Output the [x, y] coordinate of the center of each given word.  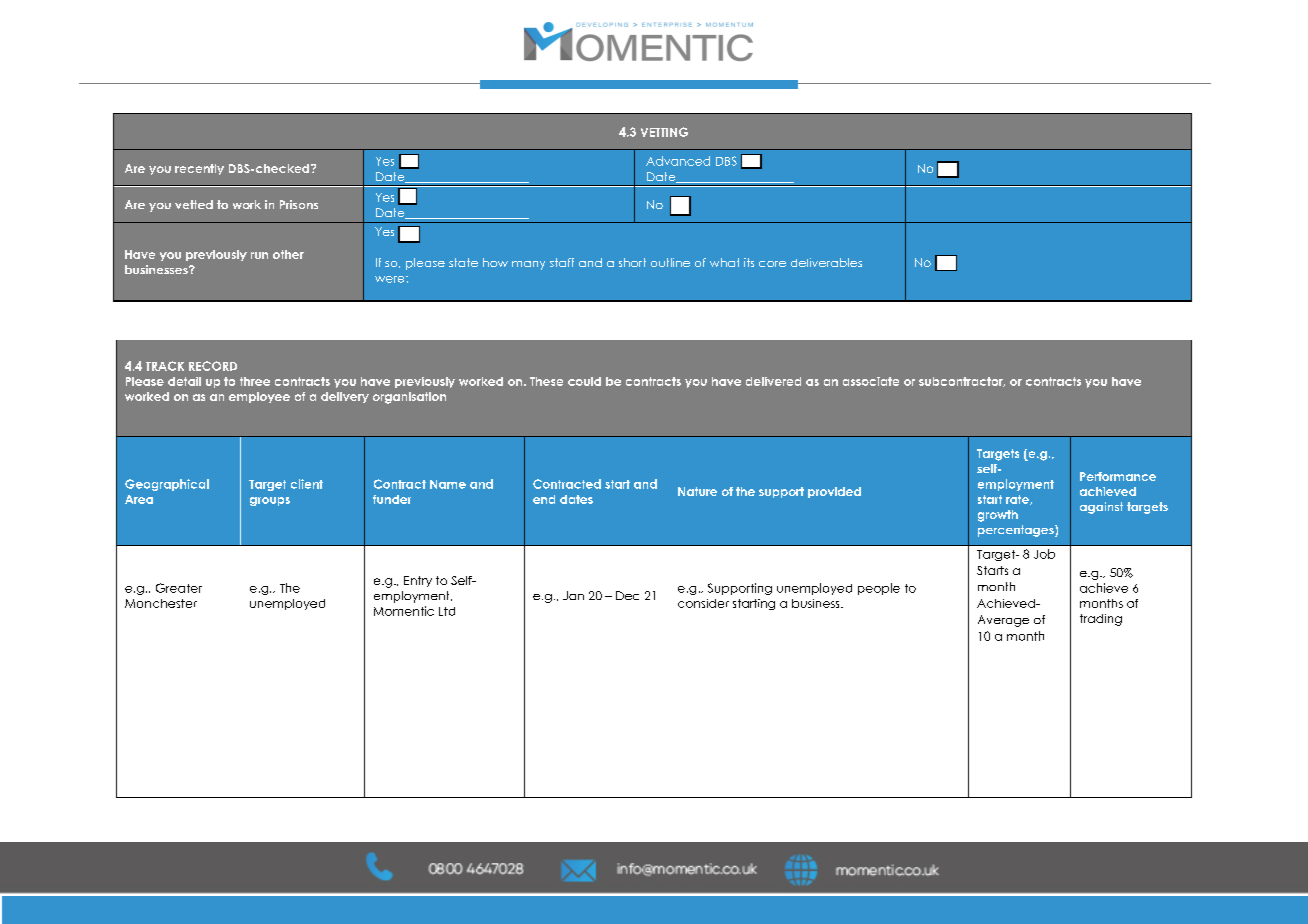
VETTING [664, 132]
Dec [627, 595]
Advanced [678, 161]
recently [199, 169]
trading [1101, 620]
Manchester [161, 603]
